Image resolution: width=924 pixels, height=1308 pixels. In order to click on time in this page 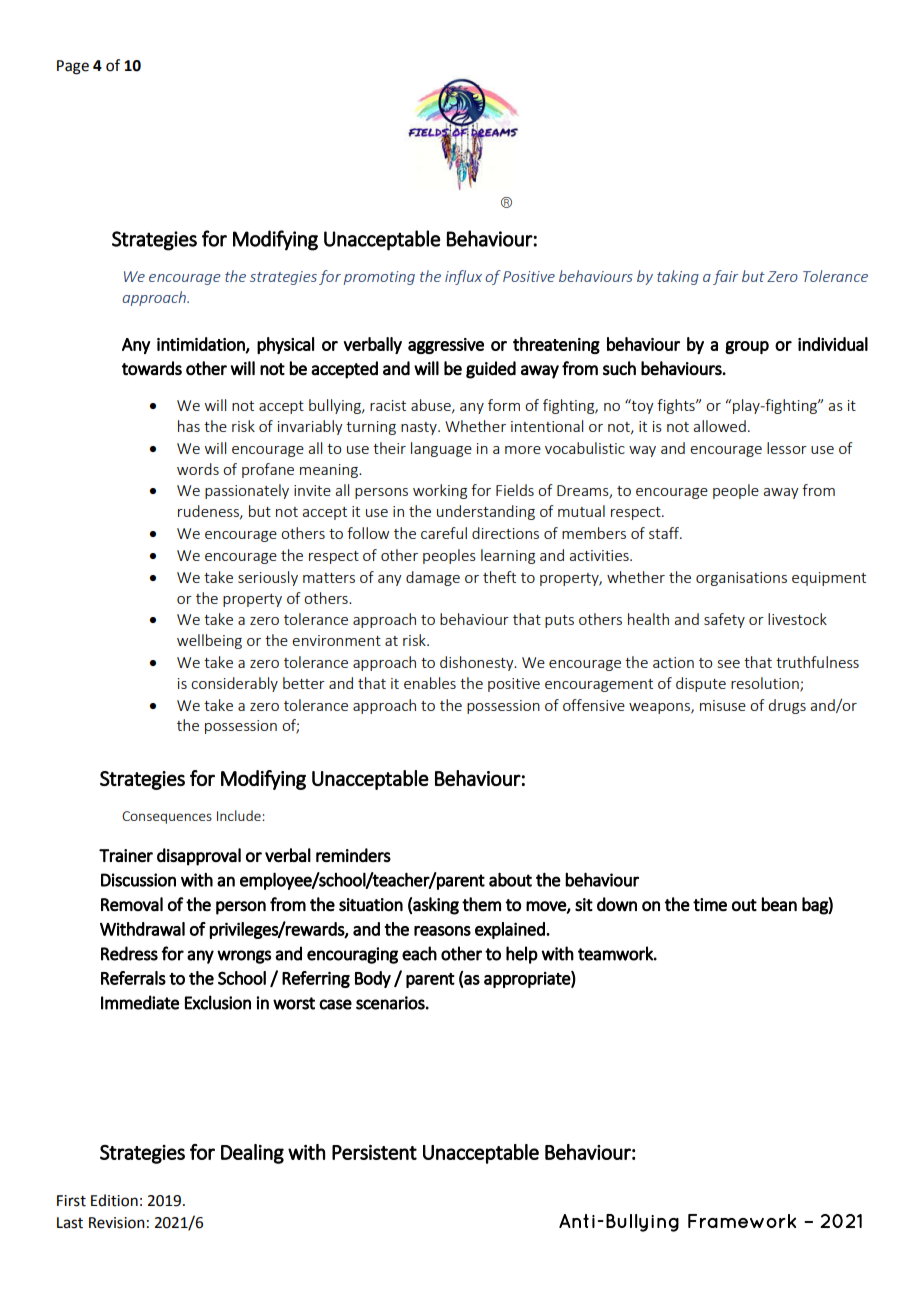, I will do `click(710, 905)`.
